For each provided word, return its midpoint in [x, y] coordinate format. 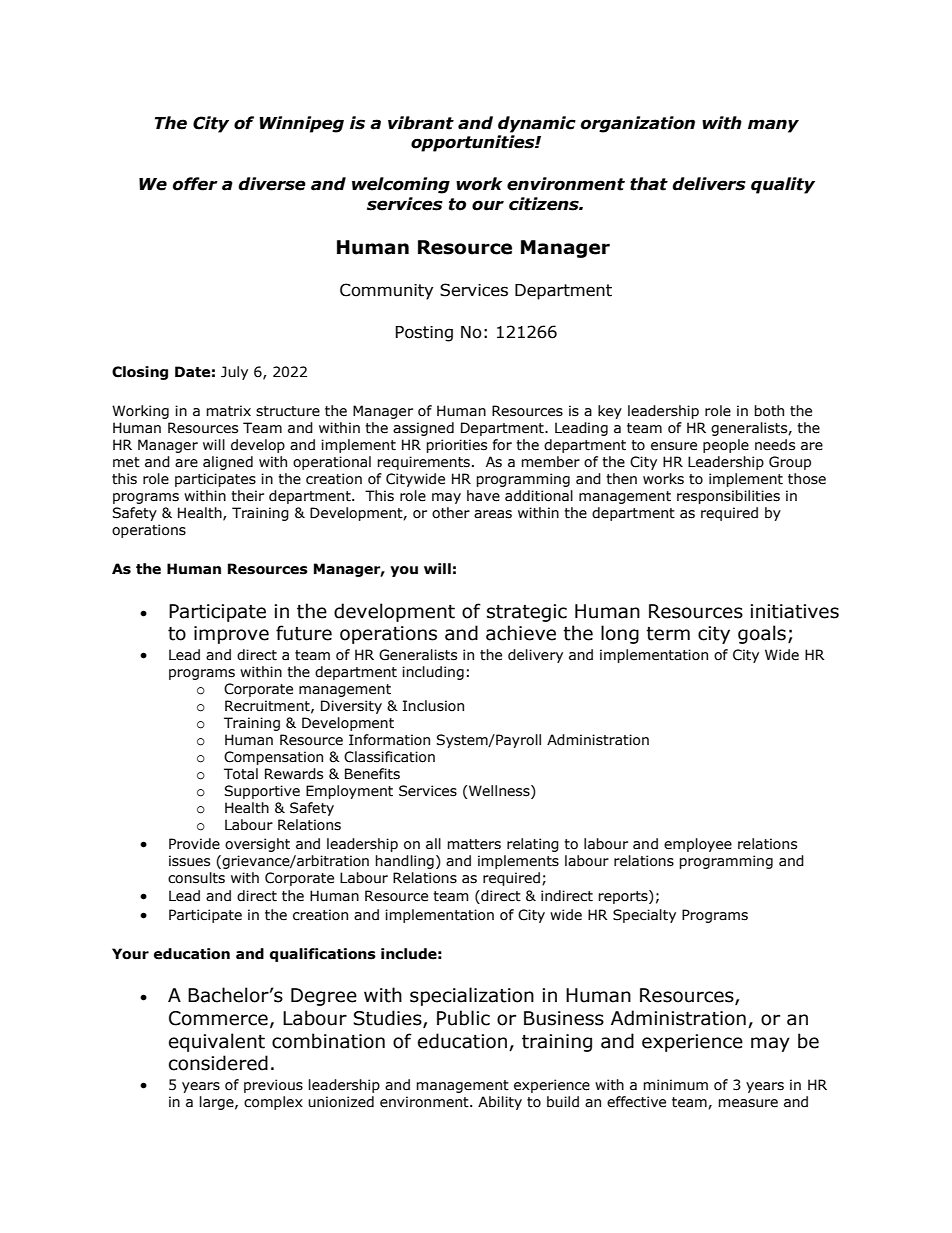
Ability [500, 1103]
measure [748, 1103]
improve [231, 635]
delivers [709, 184]
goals [762, 634]
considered [218, 1063]
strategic [527, 613]
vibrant [421, 123]
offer [195, 184]
